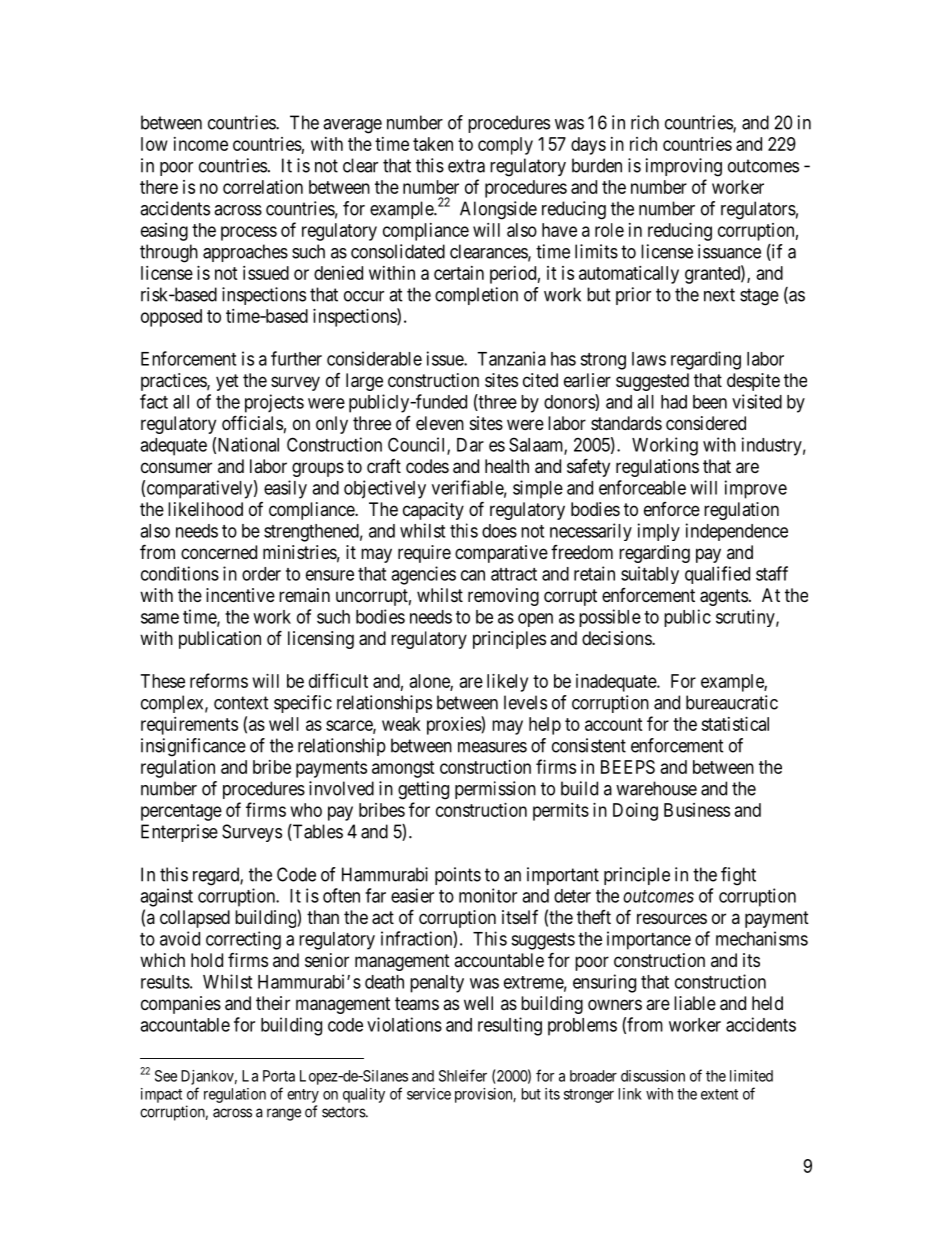  Describe the element at coordinates (454, 725) in the screenshot. I see `proxies` at that location.
